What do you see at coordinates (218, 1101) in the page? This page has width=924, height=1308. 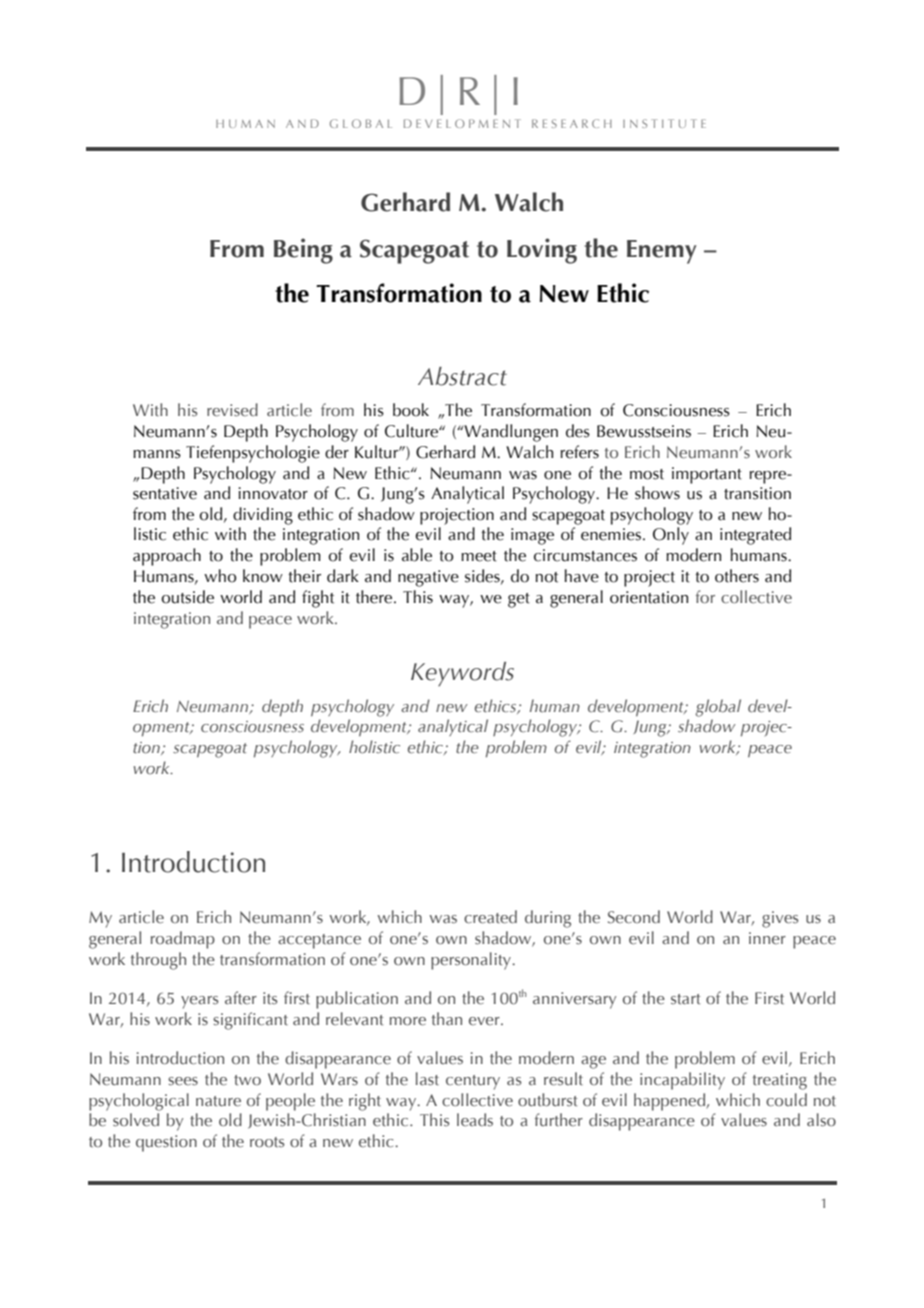 I see `nature` at bounding box center [218, 1101].
